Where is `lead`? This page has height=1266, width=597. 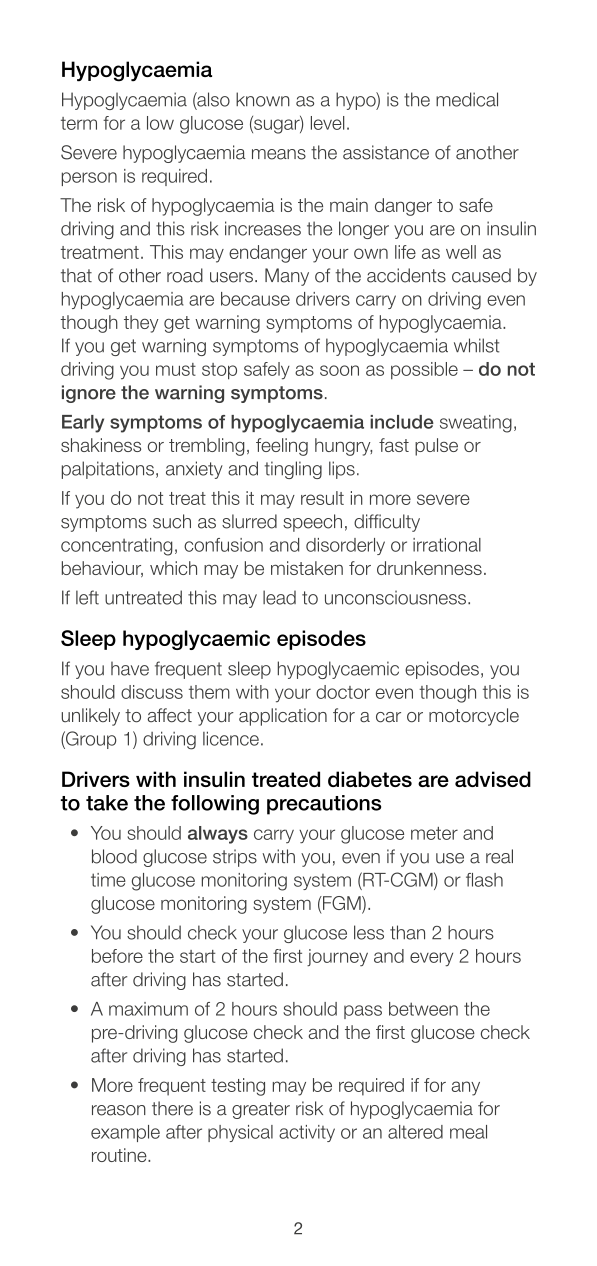
lead is located at coordinates (279, 597).
